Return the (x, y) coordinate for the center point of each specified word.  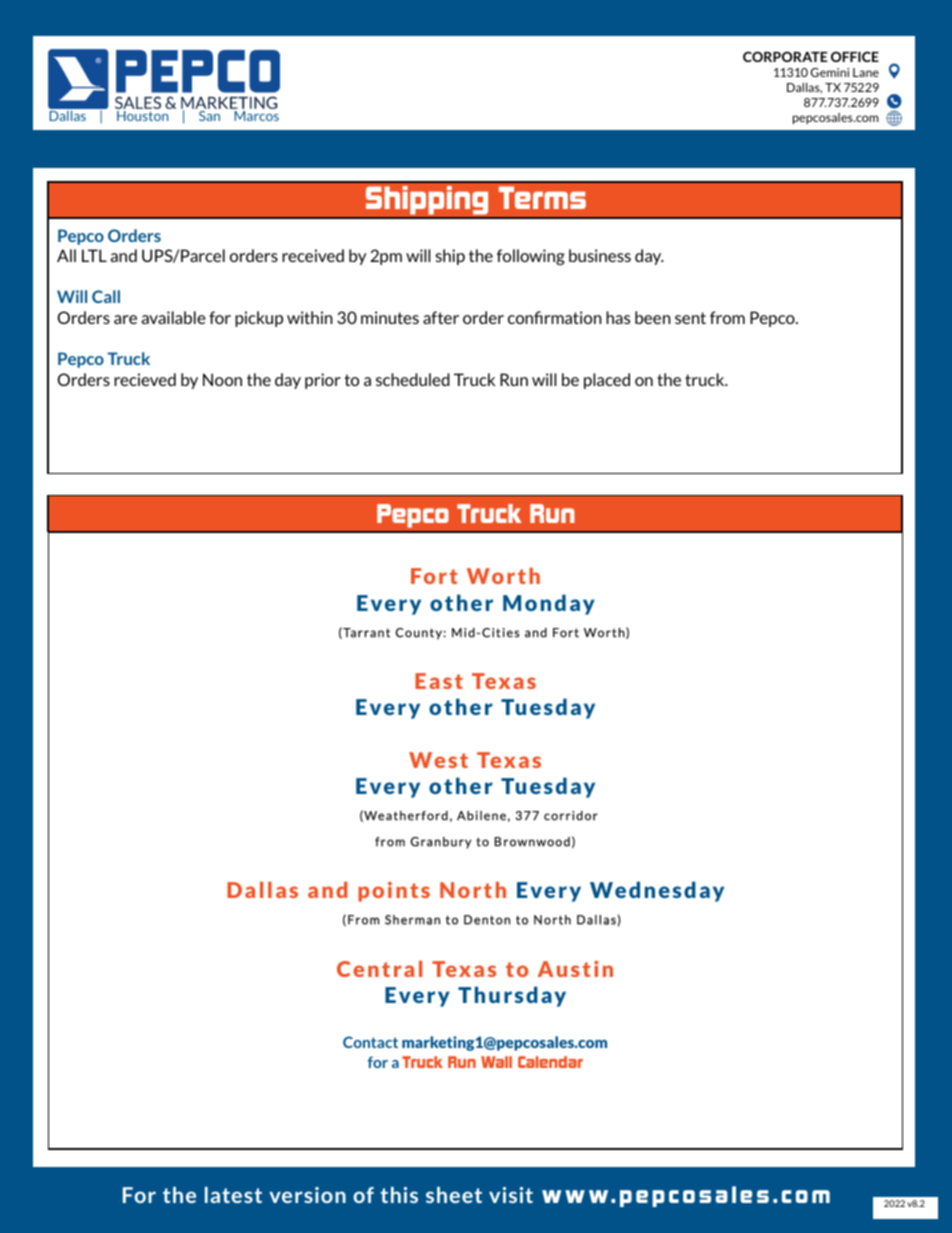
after (441, 317)
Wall (496, 1062)
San (209, 116)
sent (690, 318)
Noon (222, 379)
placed (607, 381)
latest (233, 1195)
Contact (370, 1042)
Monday (549, 604)
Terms (542, 197)
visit (511, 1195)
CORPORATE (785, 56)
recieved (145, 379)
